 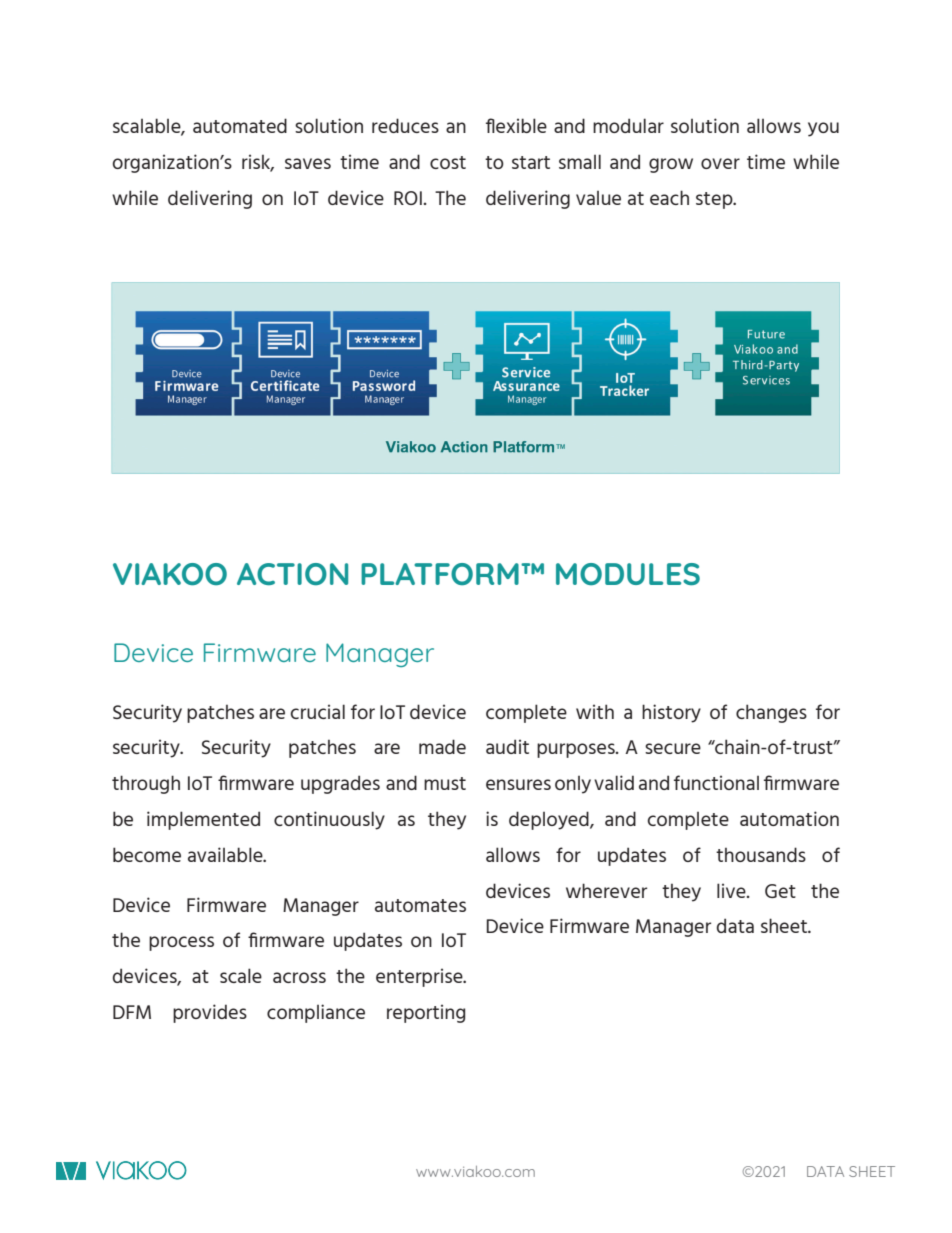 I want to click on ROI, so click(x=408, y=198).
